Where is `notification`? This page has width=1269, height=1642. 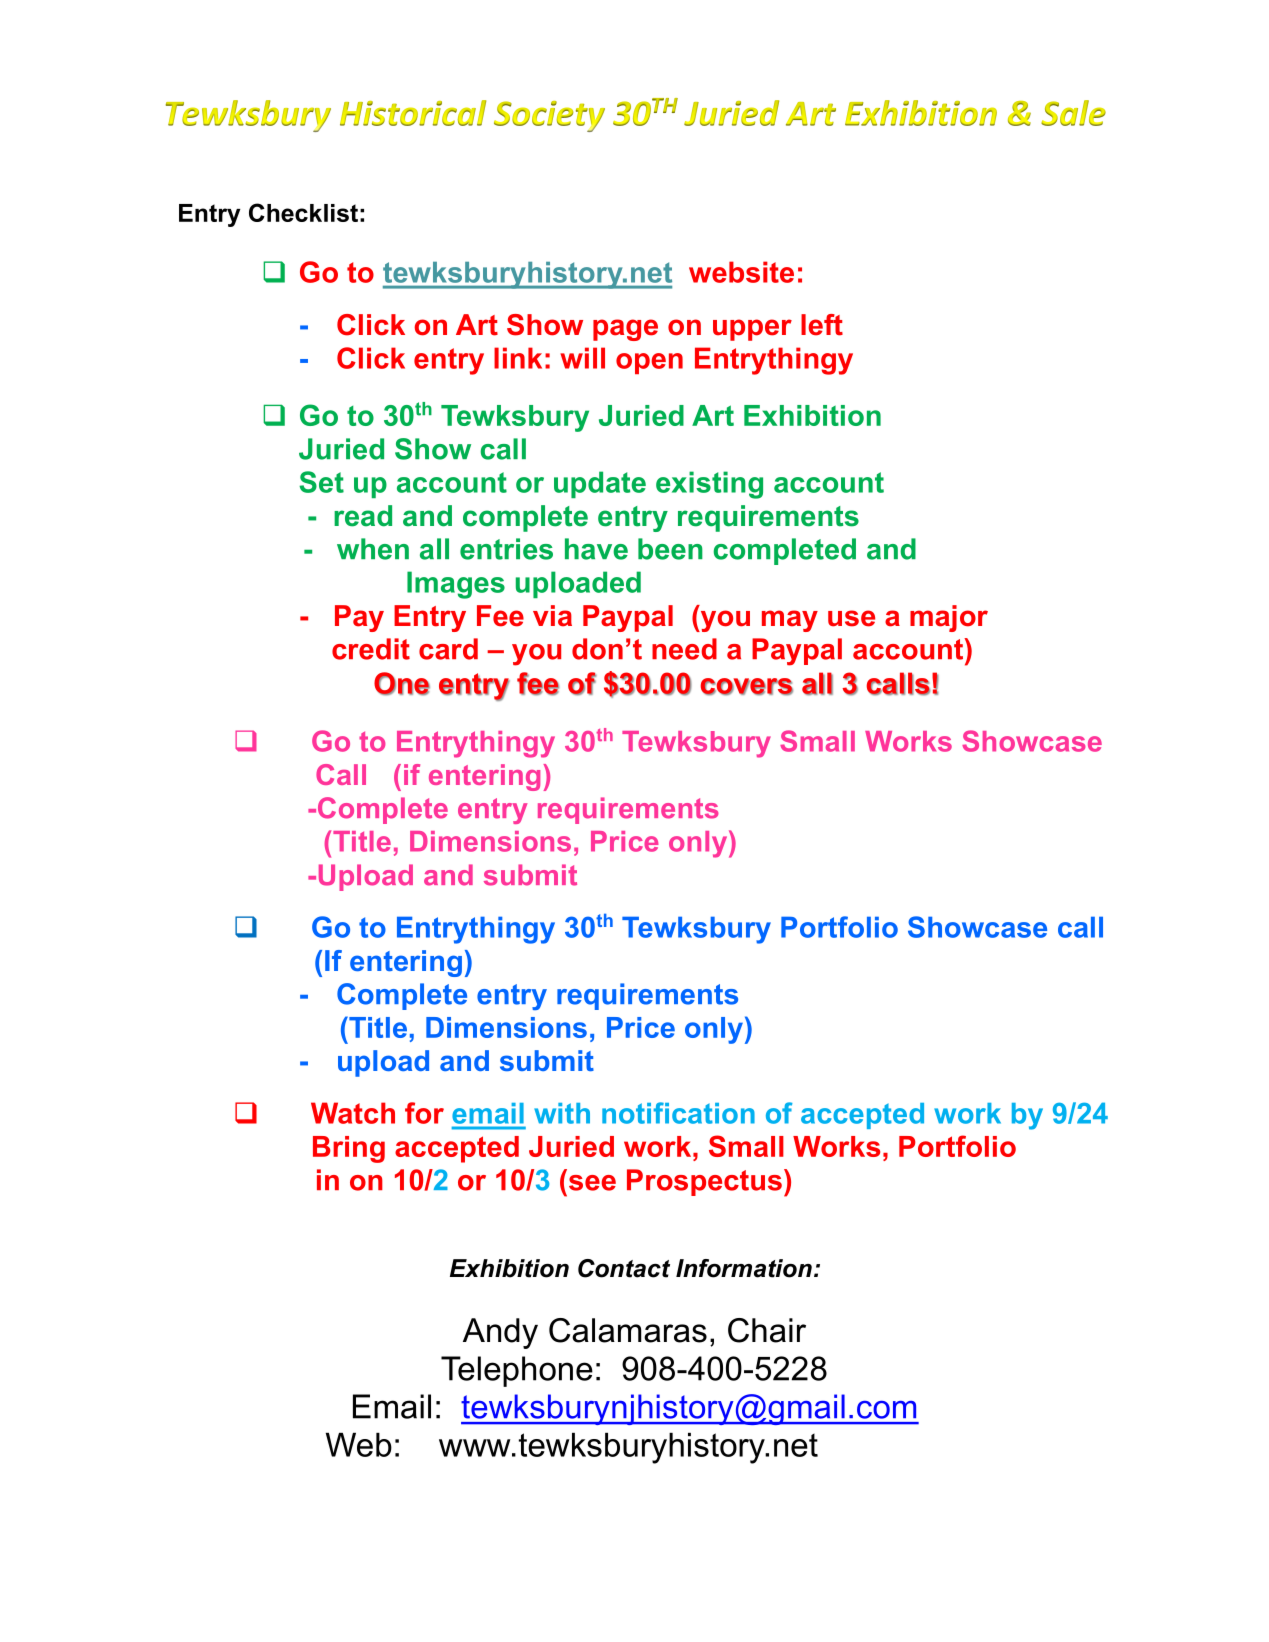 notification is located at coordinates (678, 1113).
